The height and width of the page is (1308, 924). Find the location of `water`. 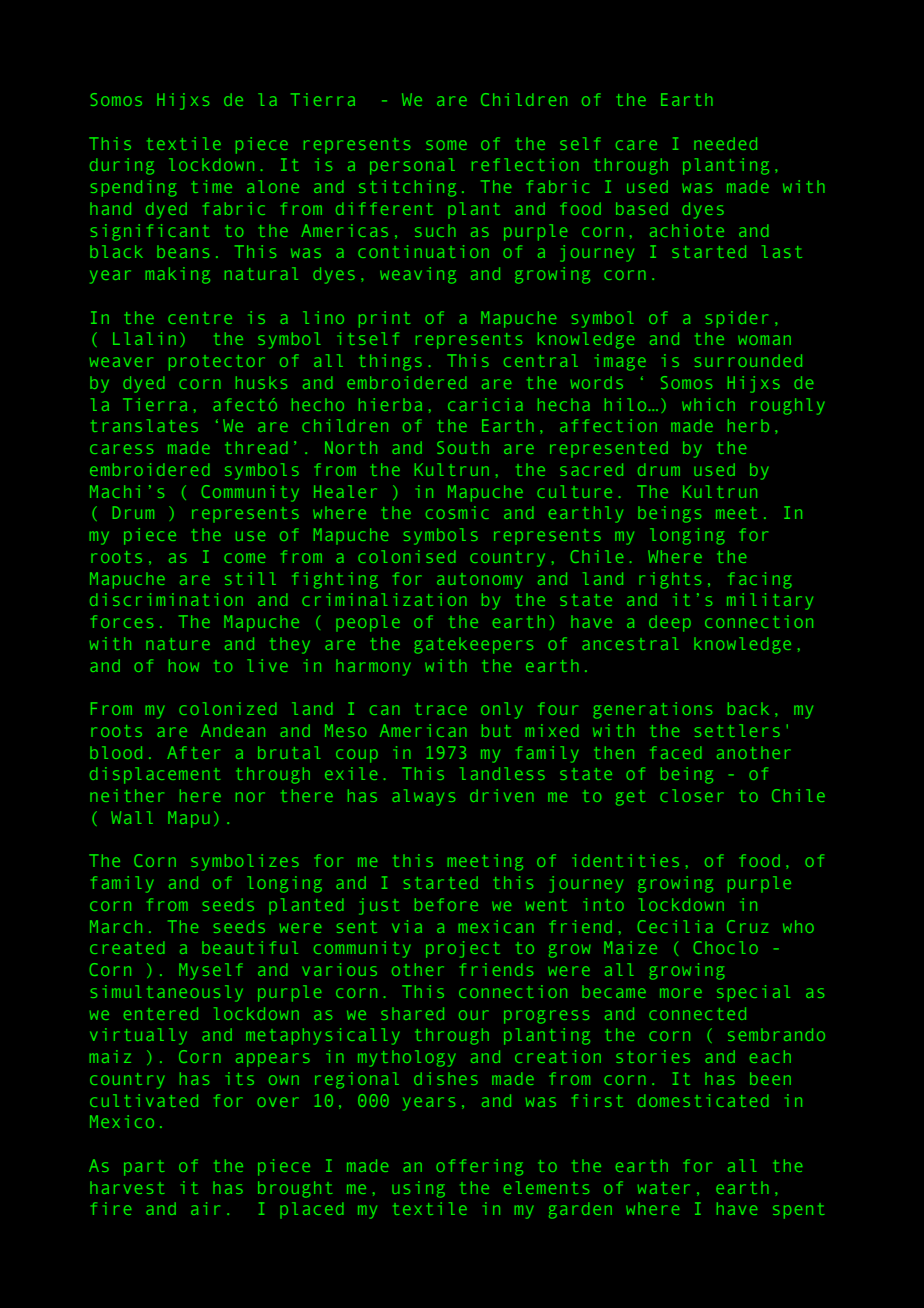

water is located at coordinates (664, 1188).
